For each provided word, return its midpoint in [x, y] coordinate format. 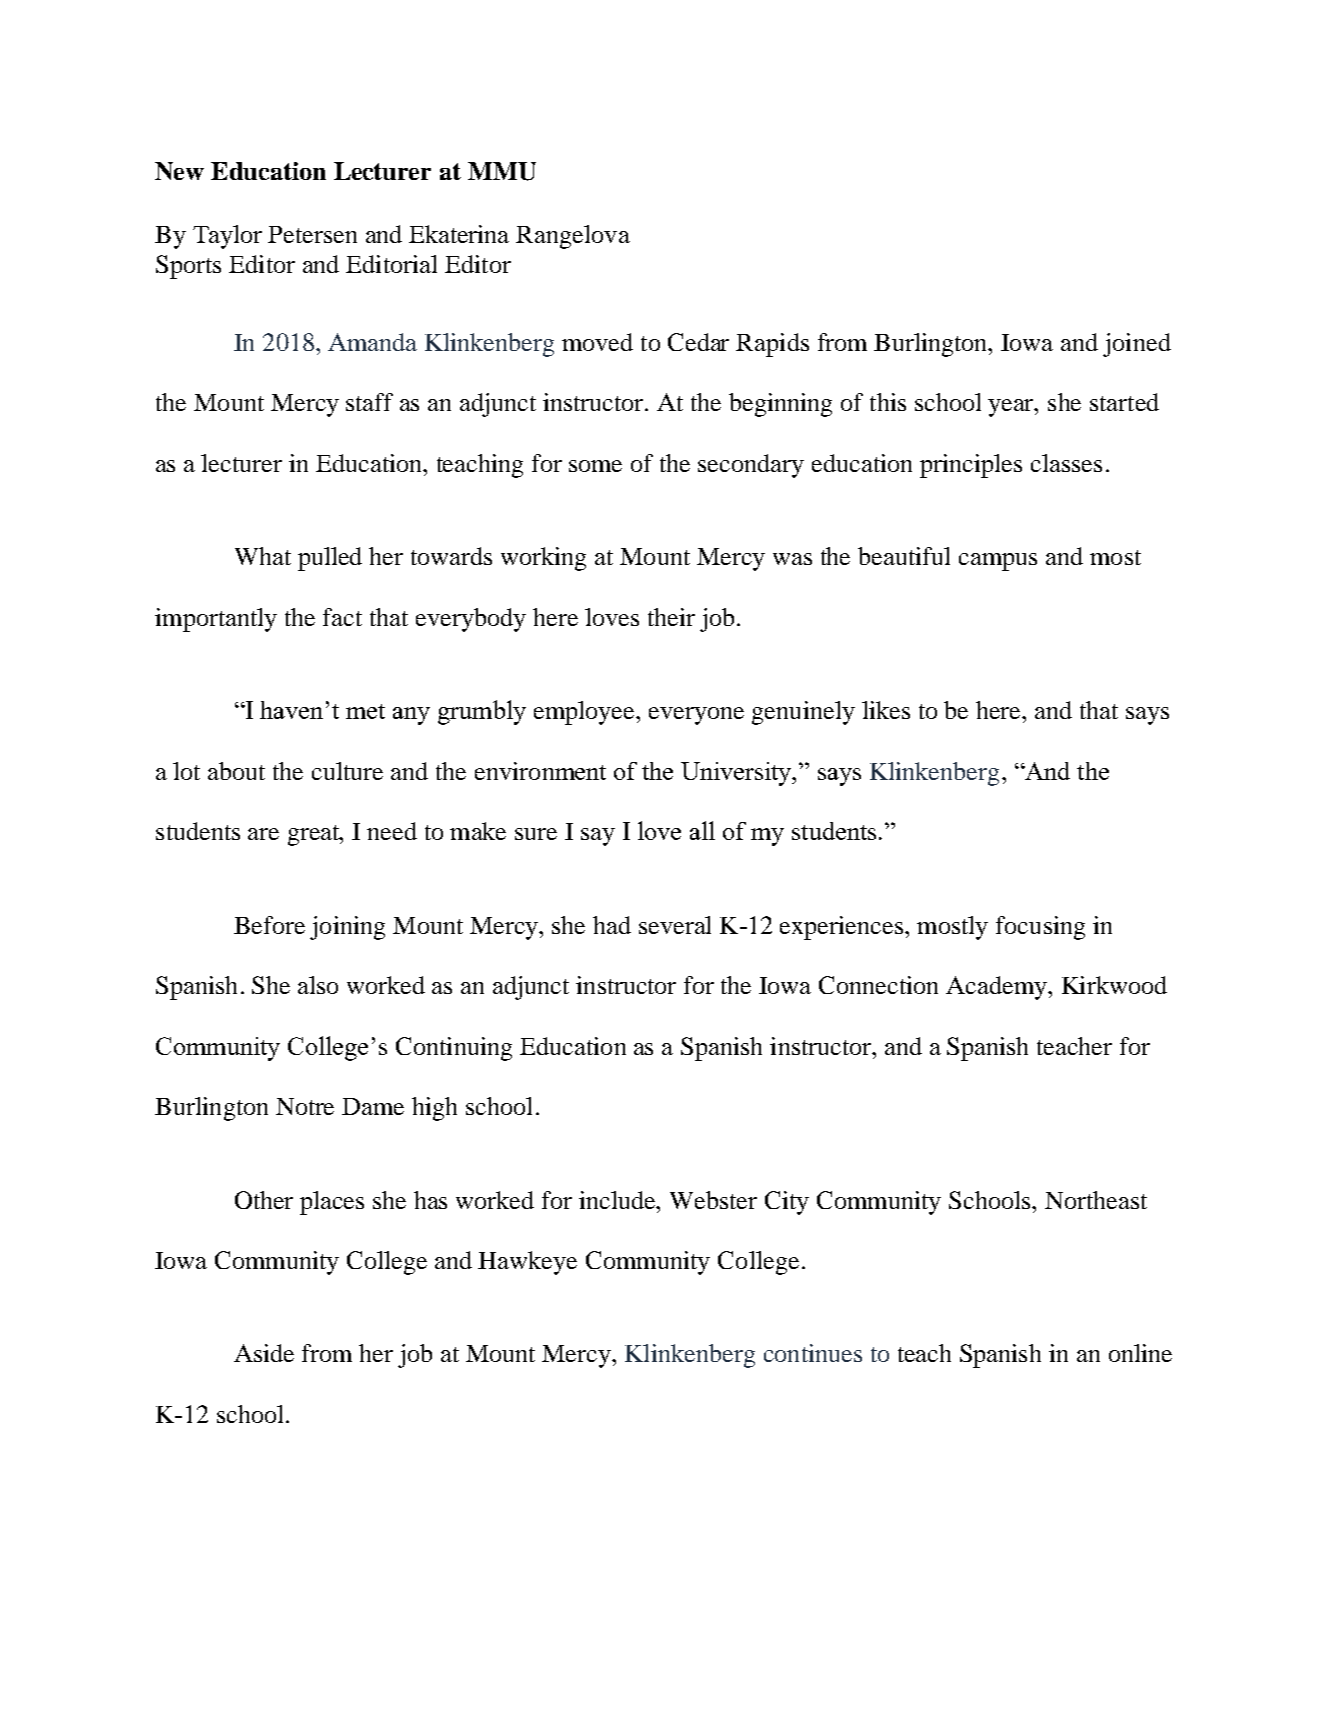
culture [347, 771]
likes [886, 710]
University [738, 774]
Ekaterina [459, 234]
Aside [264, 1353]
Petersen [312, 234]
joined [1137, 345]
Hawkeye [527, 1263]
